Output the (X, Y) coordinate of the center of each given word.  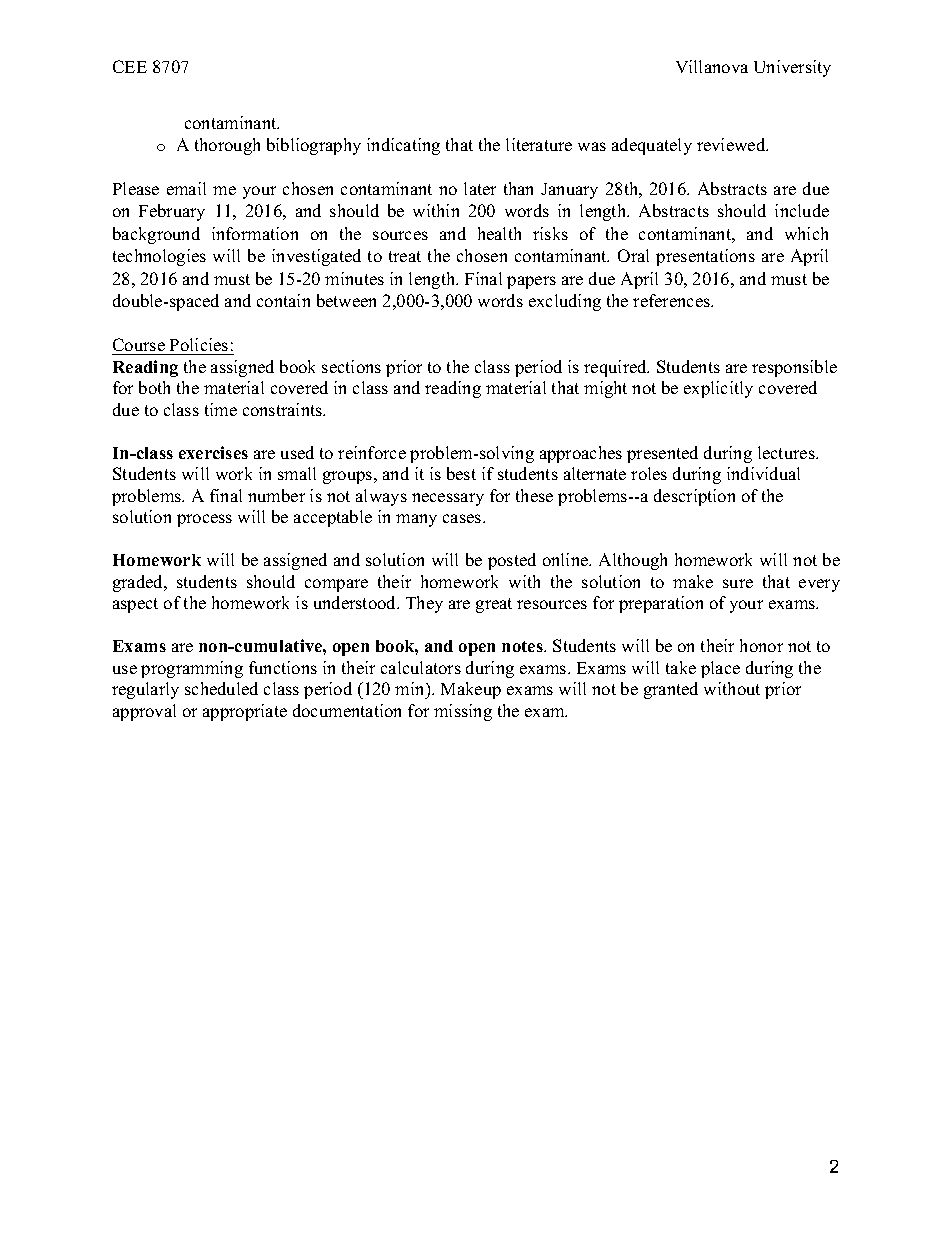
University (792, 68)
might (605, 389)
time (221, 409)
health (499, 233)
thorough (227, 146)
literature (539, 144)
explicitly (718, 389)
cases (463, 518)
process (204, 520)
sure (738, 583)
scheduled (221, 688)
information (255, 233)
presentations (705, 257)
